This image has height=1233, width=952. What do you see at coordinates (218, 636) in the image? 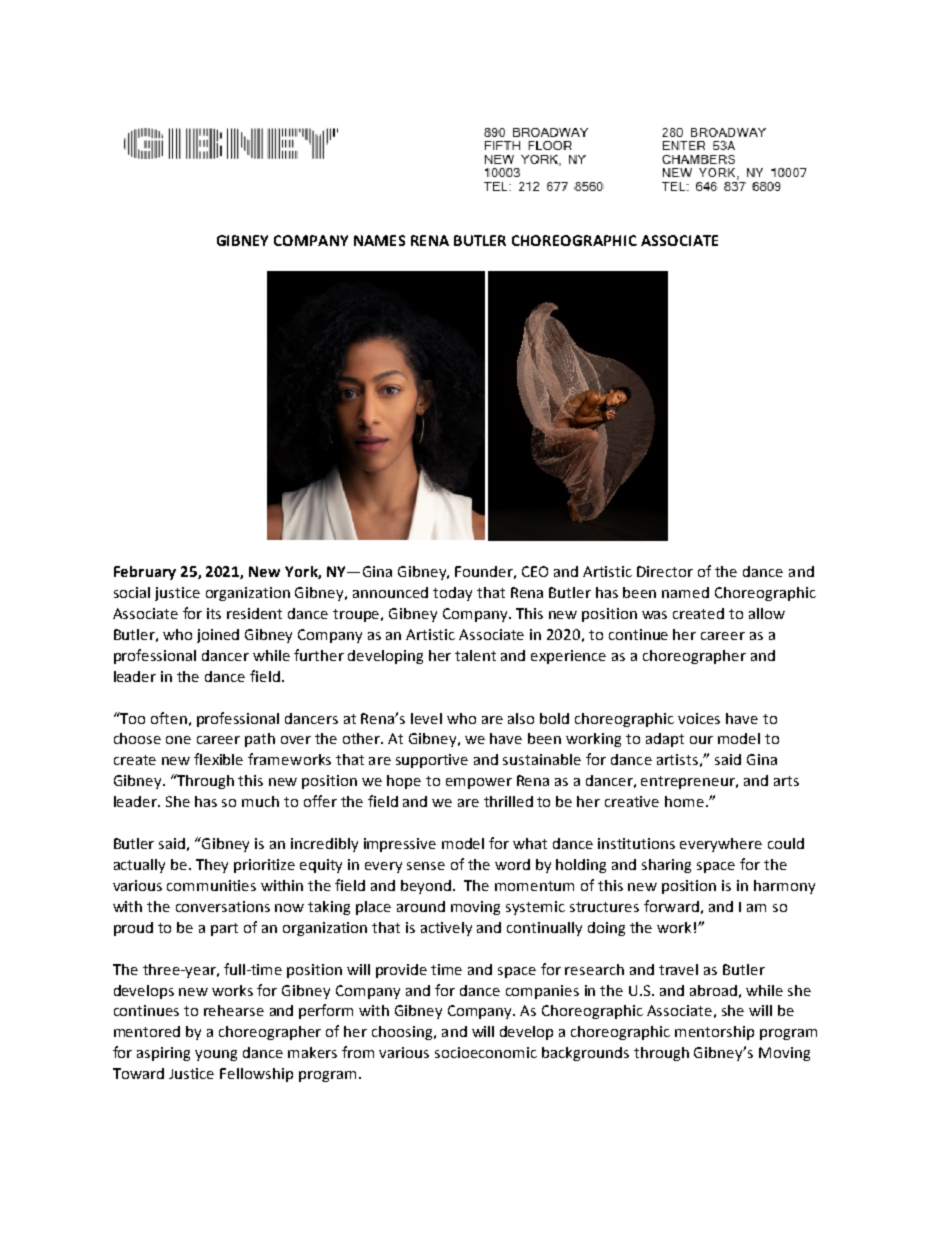
I see `joined` at bounding box center [218, 636].
